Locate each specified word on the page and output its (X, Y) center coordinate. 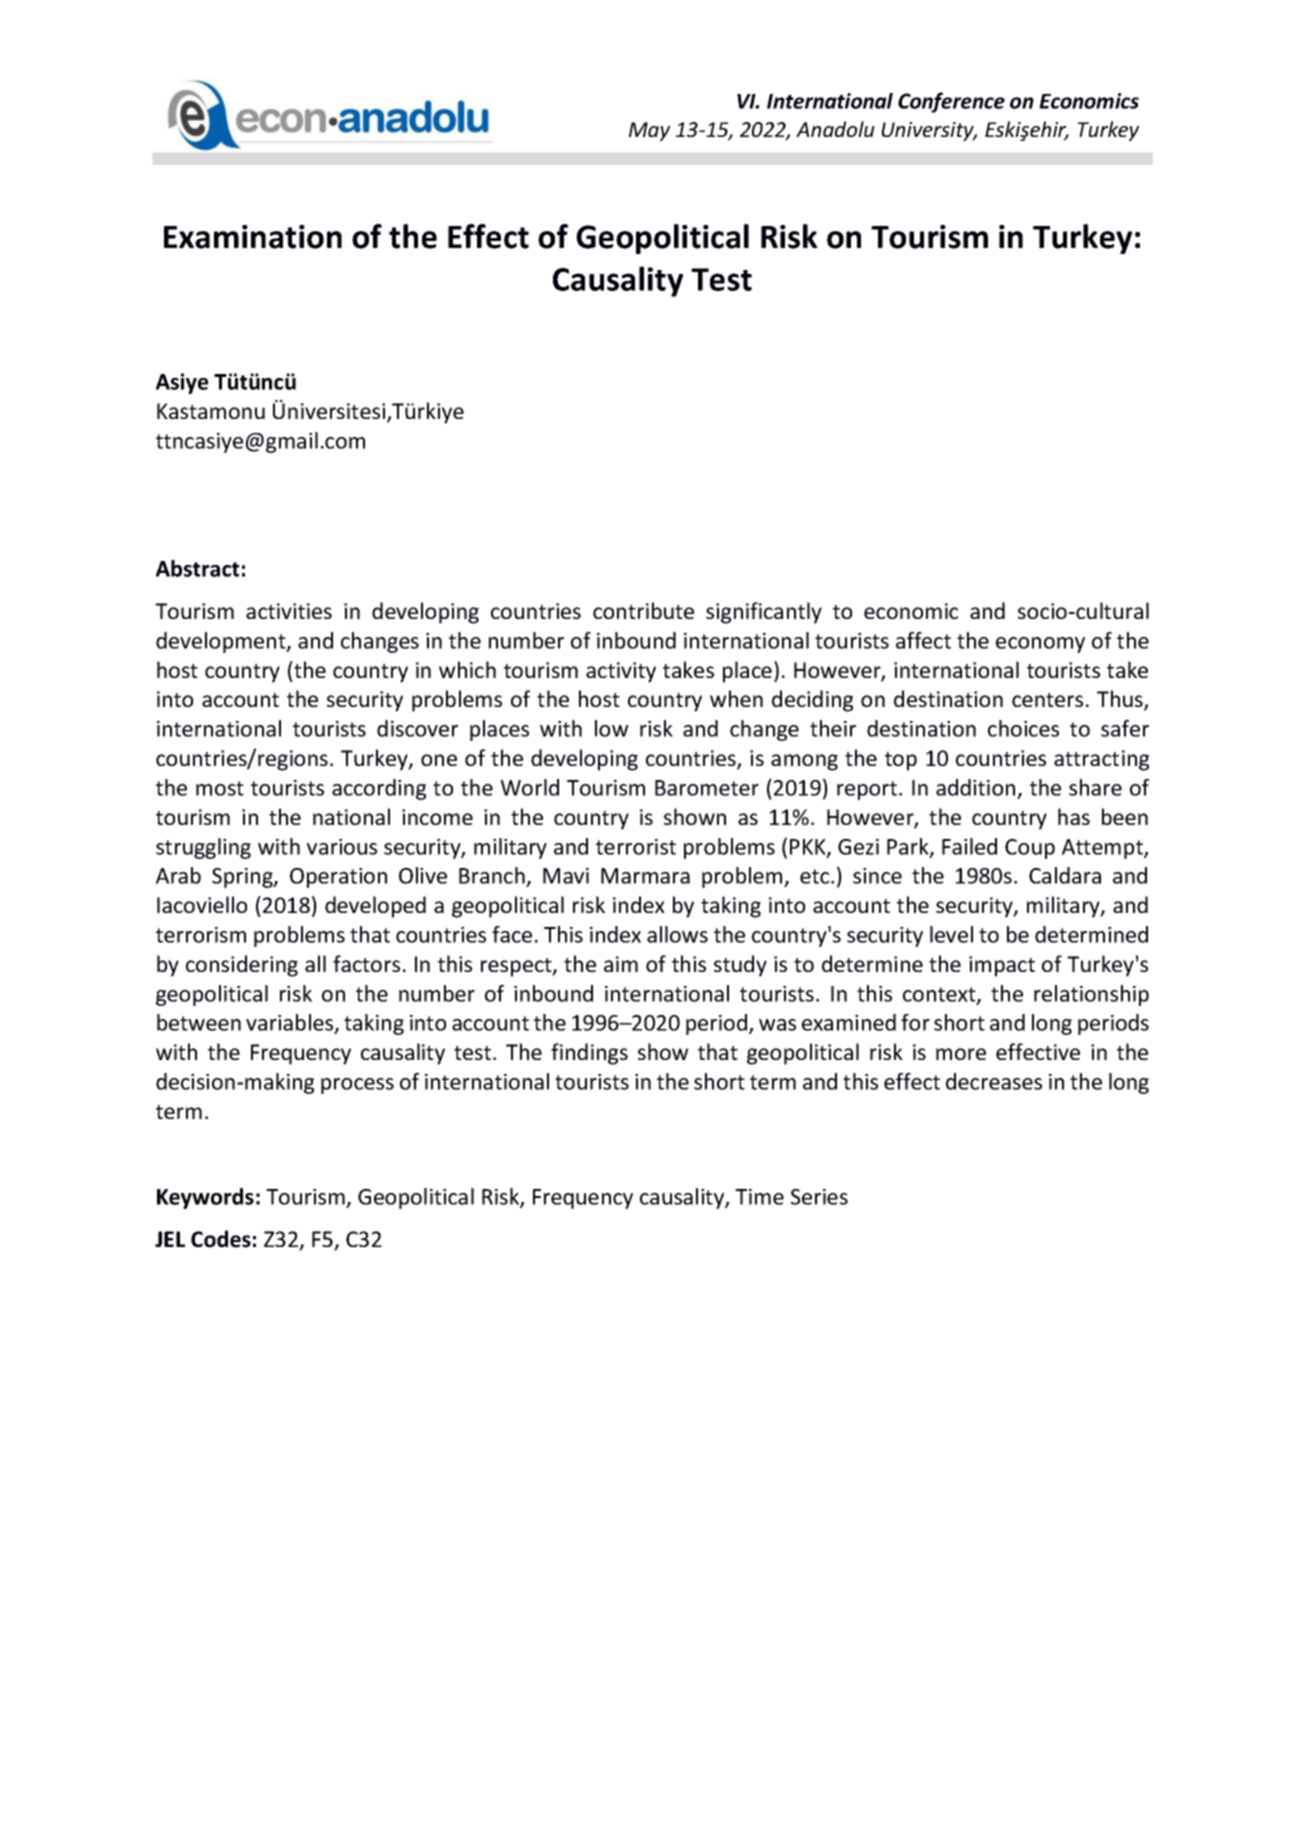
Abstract (197, 568)
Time (759, 1197)
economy (1040, 645)
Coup (1030, 849)
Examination (253, 237)
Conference (951, 102)
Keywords (205, 1198)
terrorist (636, 847)
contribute (643, 610)
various (342, 847)
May (649, 131)
